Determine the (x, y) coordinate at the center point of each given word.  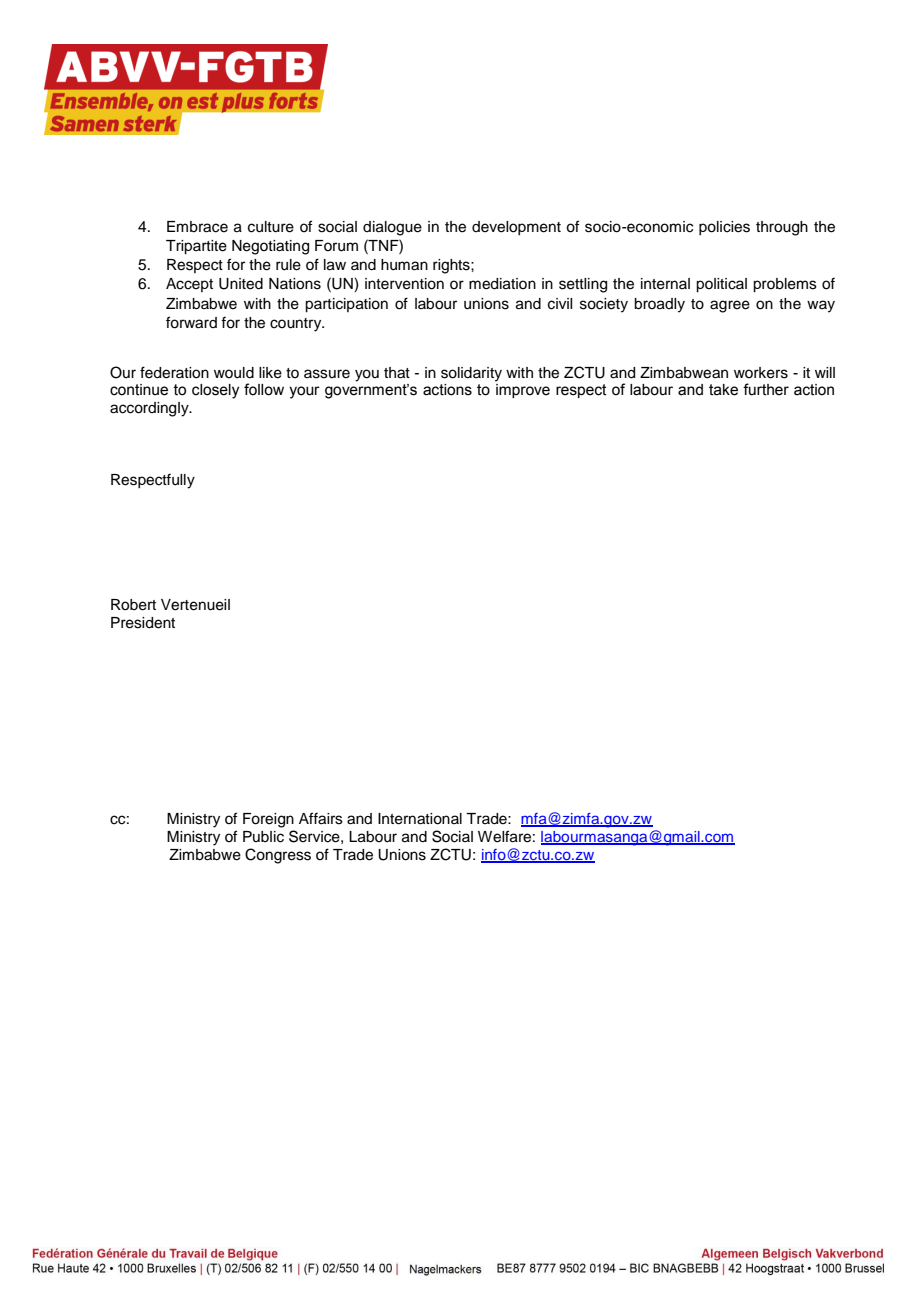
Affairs (321, 818)
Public (263, 837)
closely (215, 391)
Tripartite (196, 247)
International (420, 819)
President (143, 623)
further (766, 389)
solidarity (471, 374)
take (723, 390)
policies (724, 228)
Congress (278, 856)
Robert (133, 605)
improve (522, 389)
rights (452, 266)
